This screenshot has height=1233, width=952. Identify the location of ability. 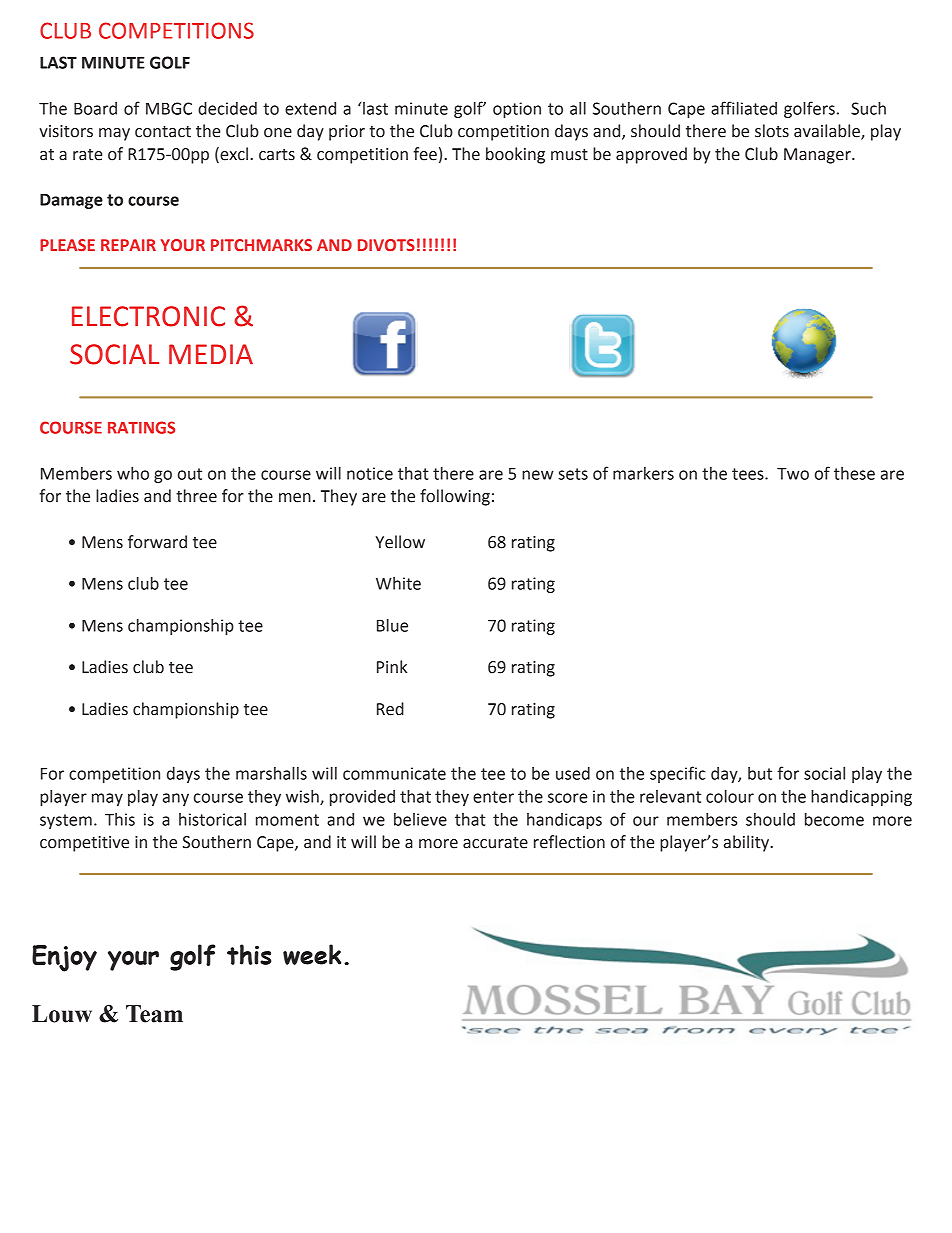
(748, 843).
